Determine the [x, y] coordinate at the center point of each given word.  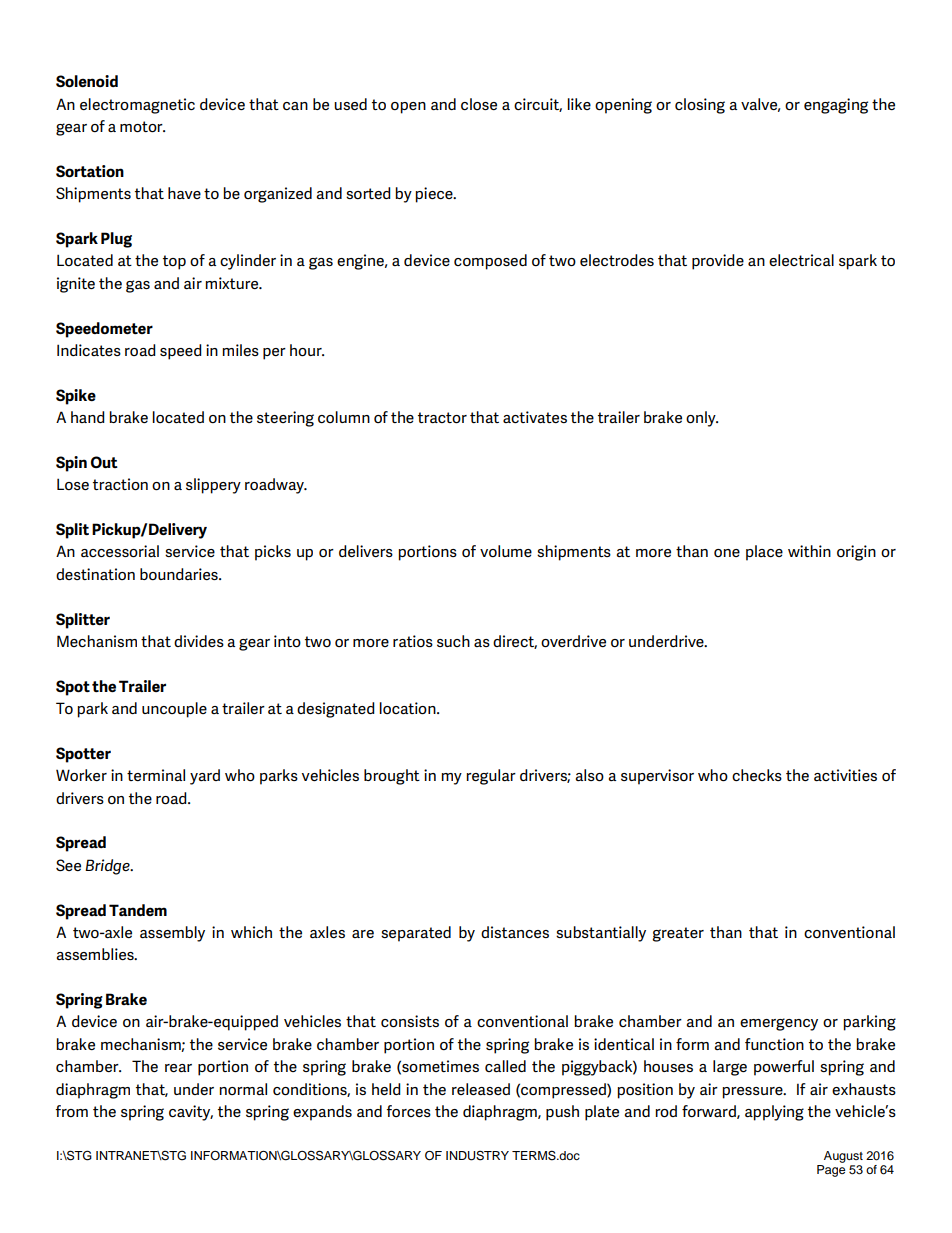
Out [104, 462]
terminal [156, 775]
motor [142, 126]
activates [535, 417]
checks [757, 775]
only [702, 419]
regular [491, 777]
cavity [191, 1113]
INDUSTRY [477, 1156]
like [579, 104]
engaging [836, 106]
